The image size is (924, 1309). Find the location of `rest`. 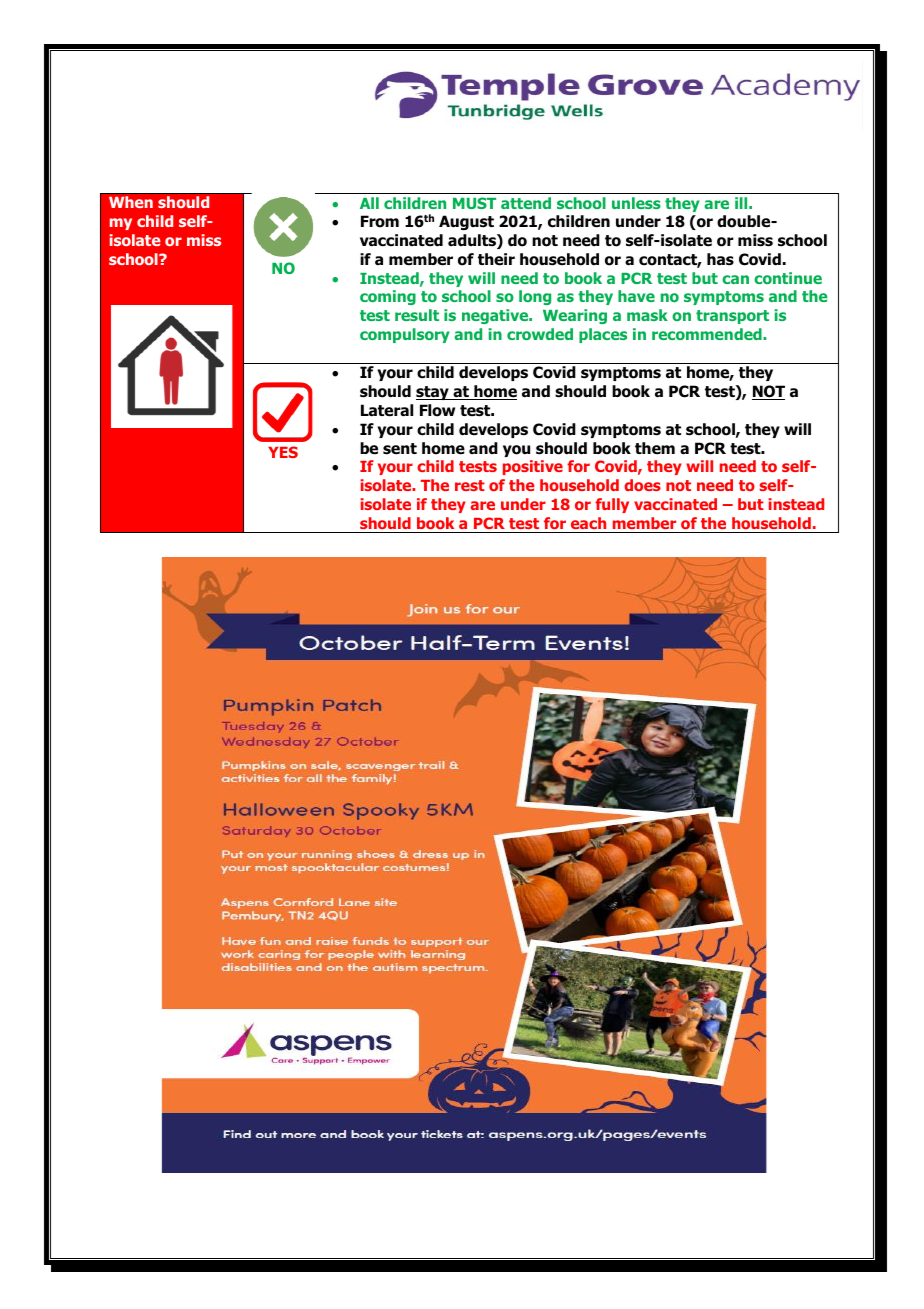

rest is located at coordinates (470, 485).
